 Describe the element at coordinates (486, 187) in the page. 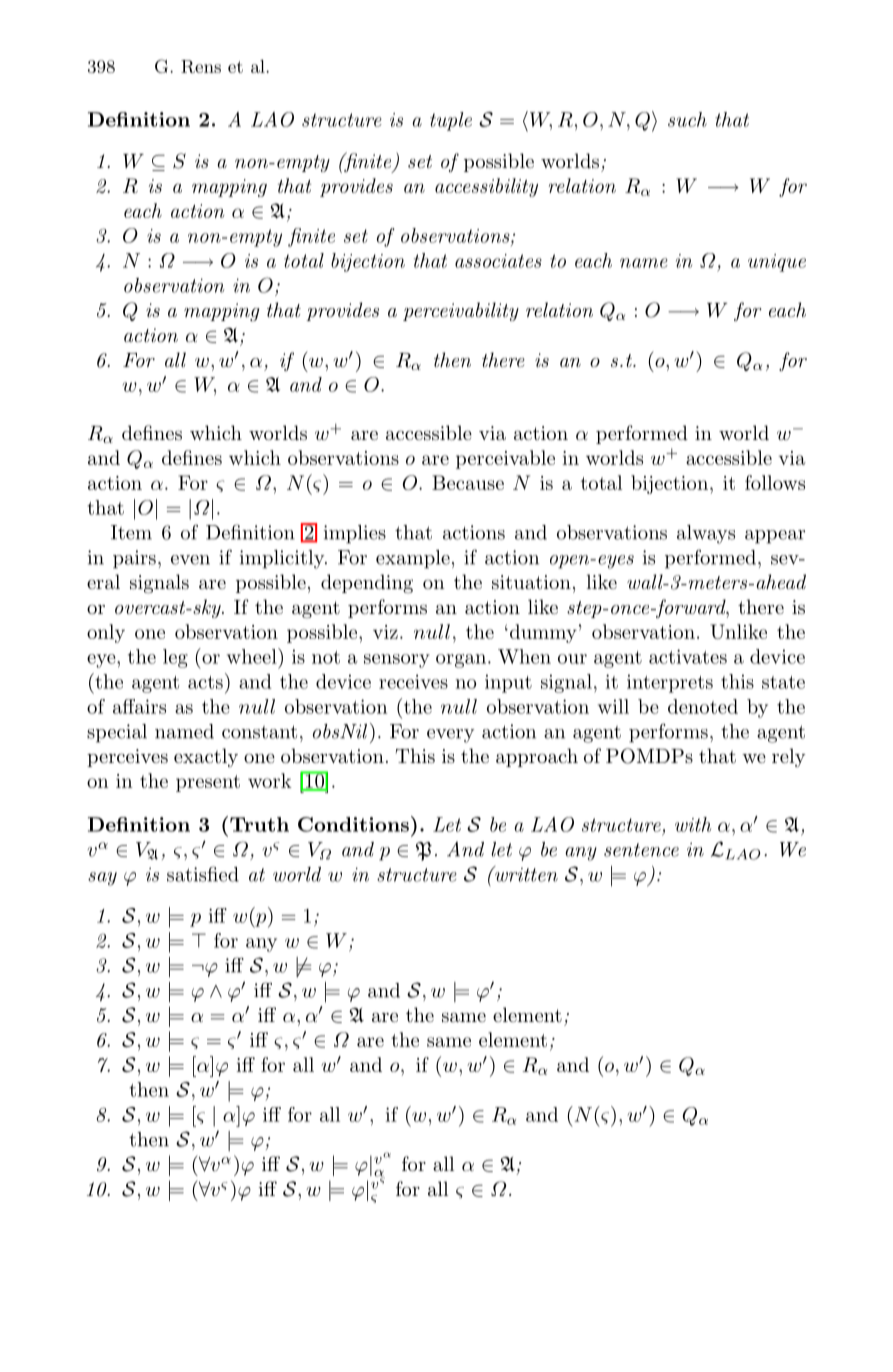

I see `accessibility` at that location.
